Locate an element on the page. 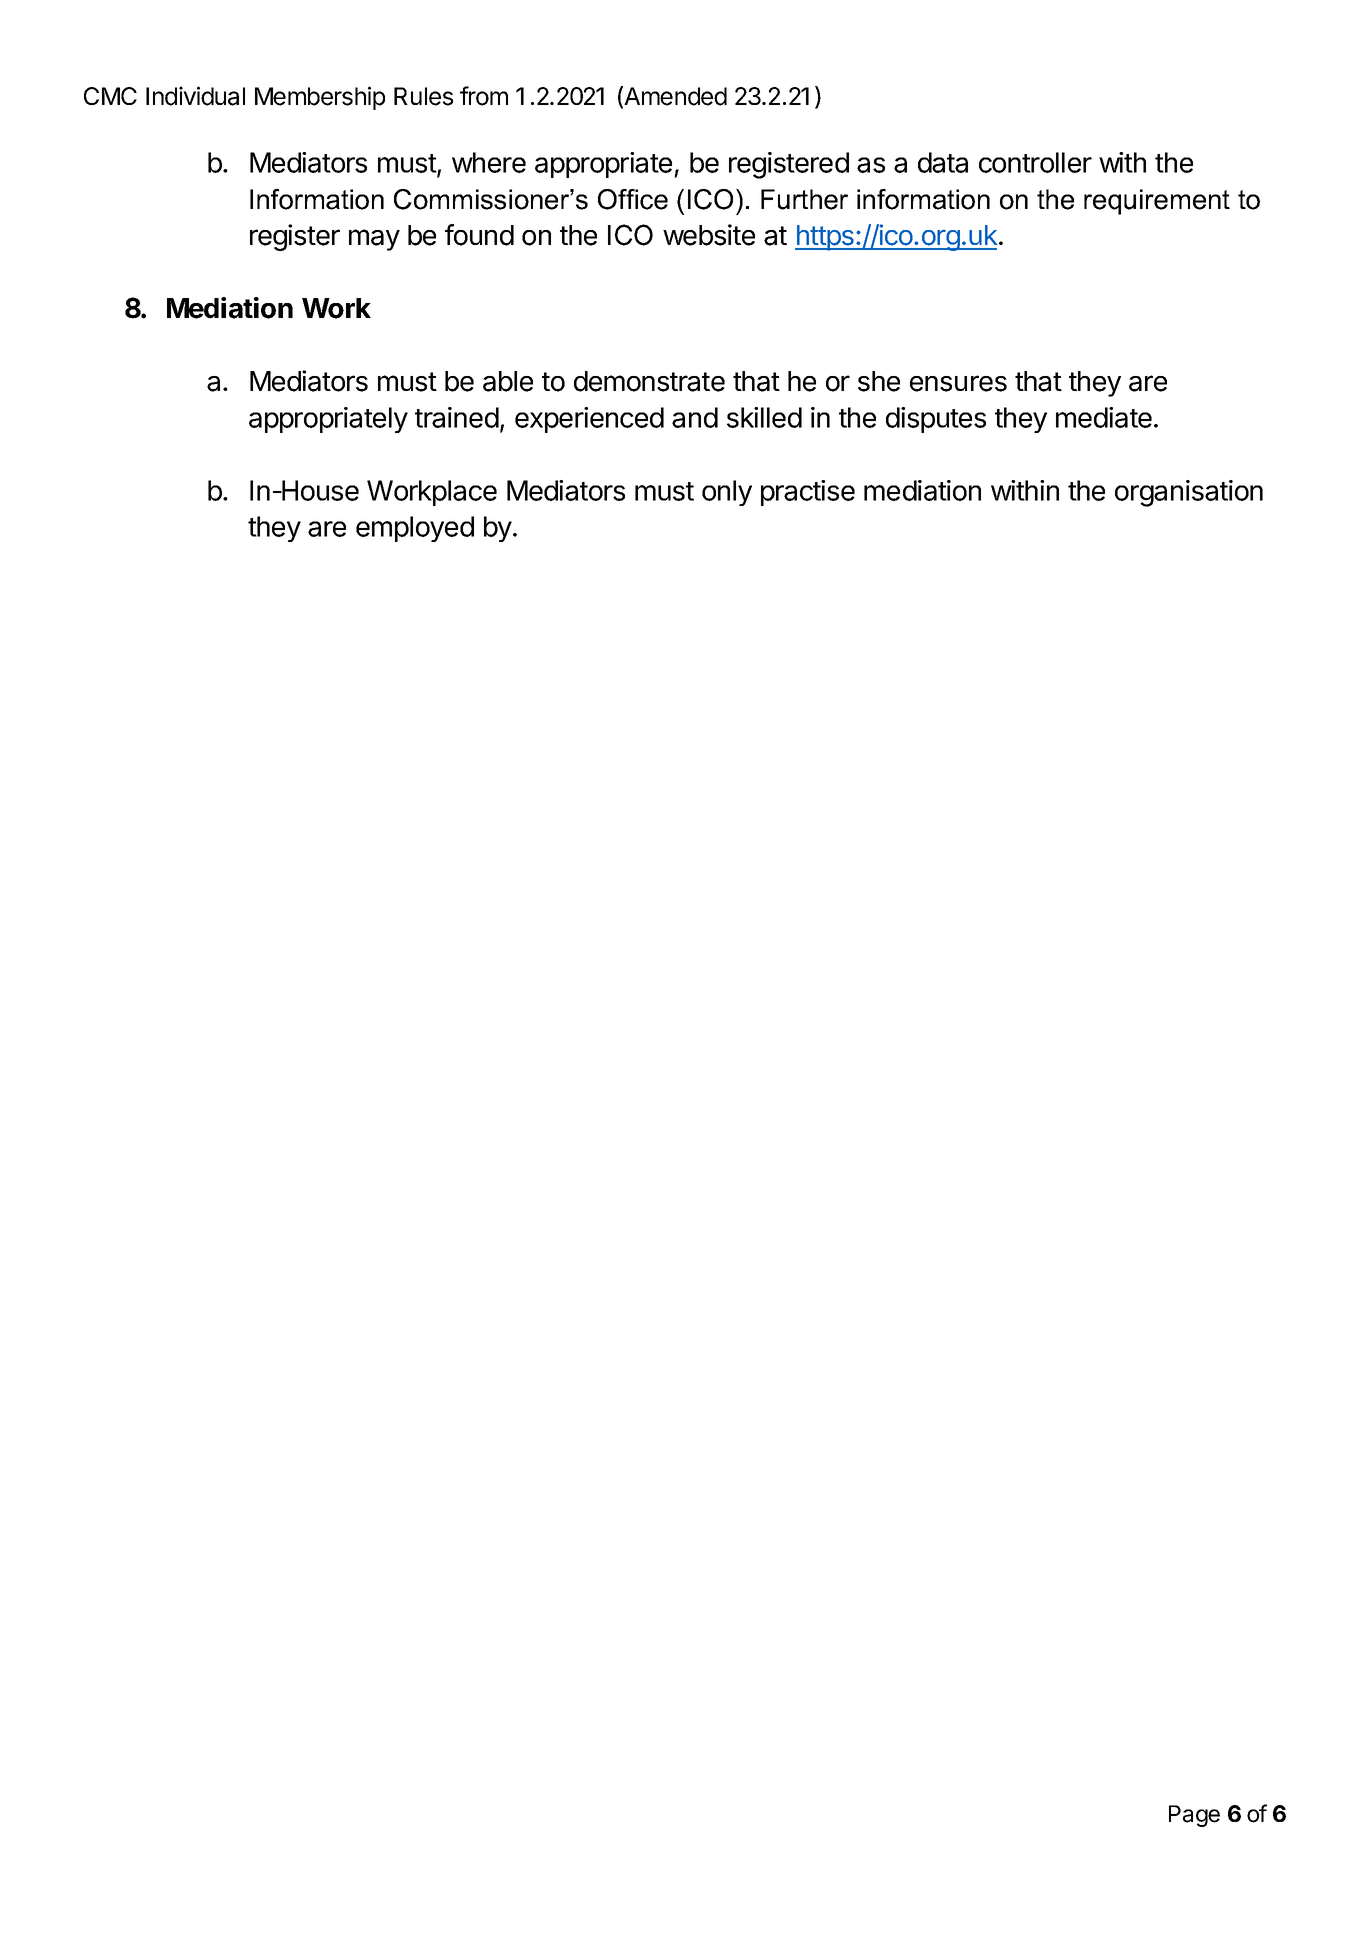 This page has height=1933, width=1367. employed is located at coordinates (415, 529).
